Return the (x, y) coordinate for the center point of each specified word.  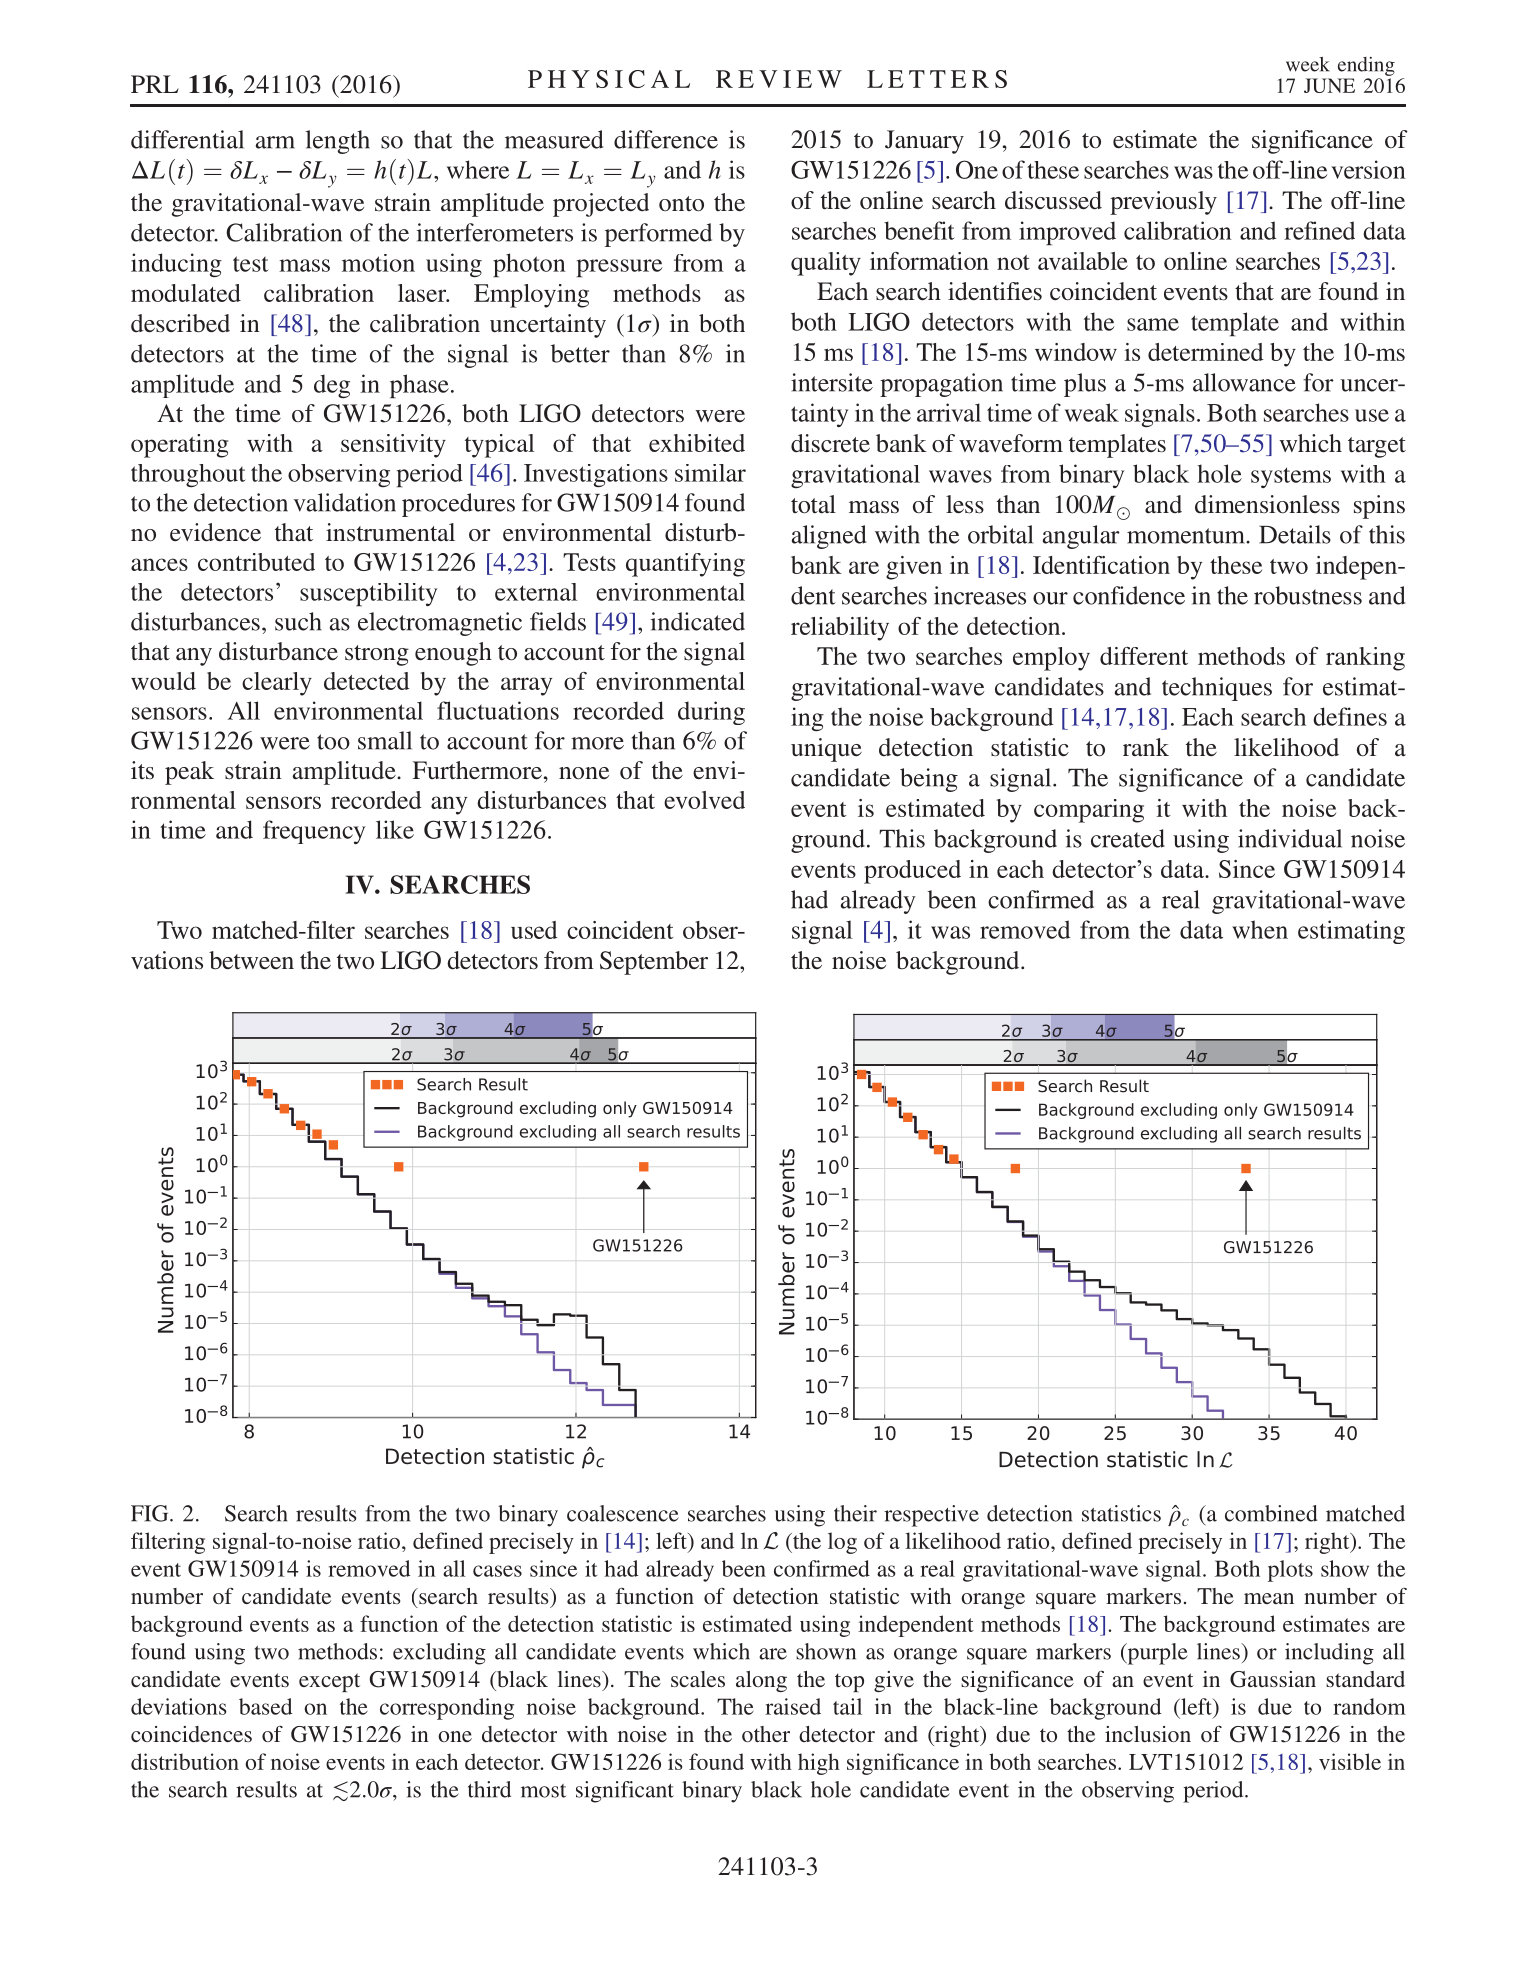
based (265, 1706)
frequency (314, 832)
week (1308, 64)
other (766, 1734)
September (654, 963)
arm (275, 142)
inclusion (1148, 1734)
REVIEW (779, 79)
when (1260, 929)
